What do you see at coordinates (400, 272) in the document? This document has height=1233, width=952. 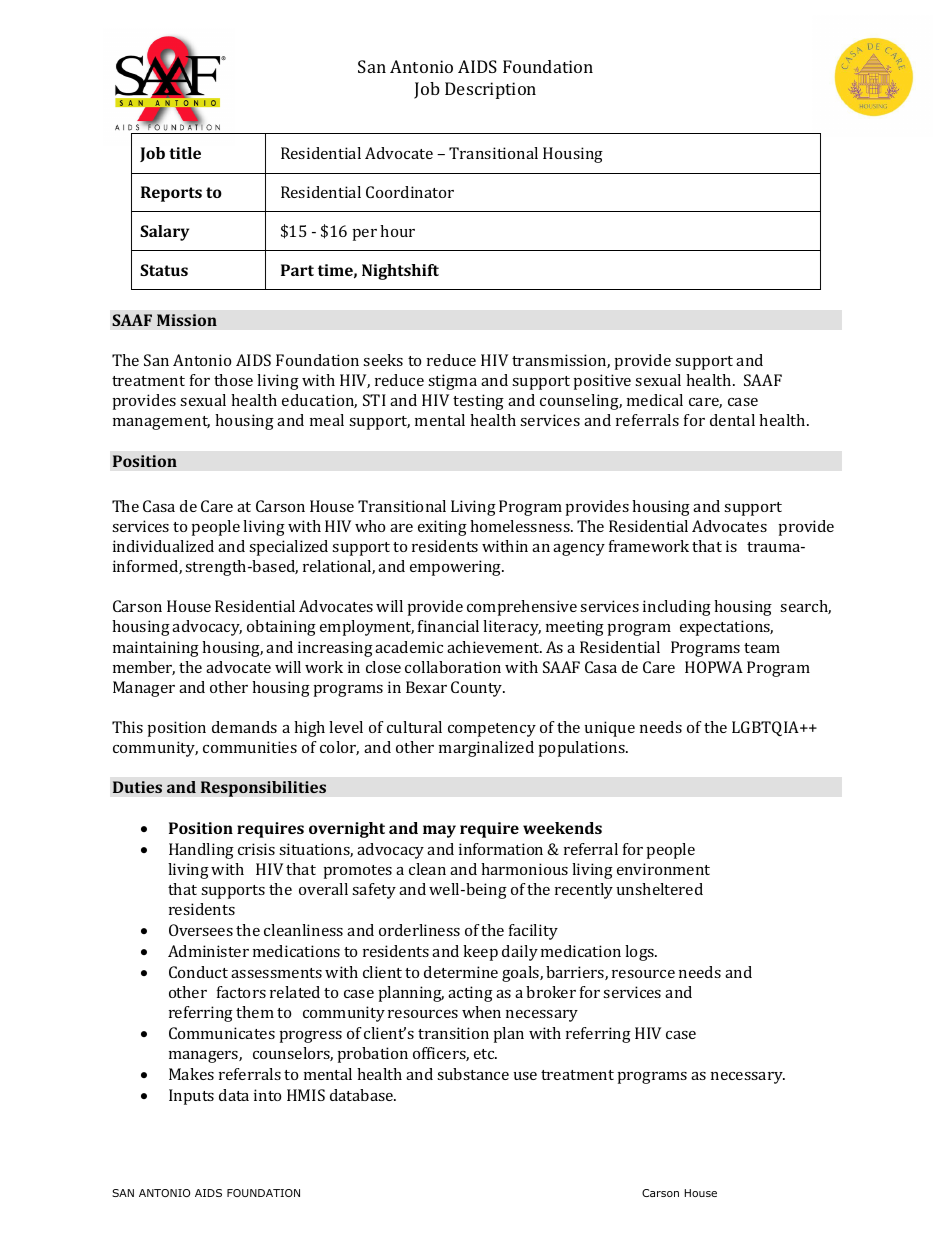 I see `Nightshift` at bounding box center [400, 272].
